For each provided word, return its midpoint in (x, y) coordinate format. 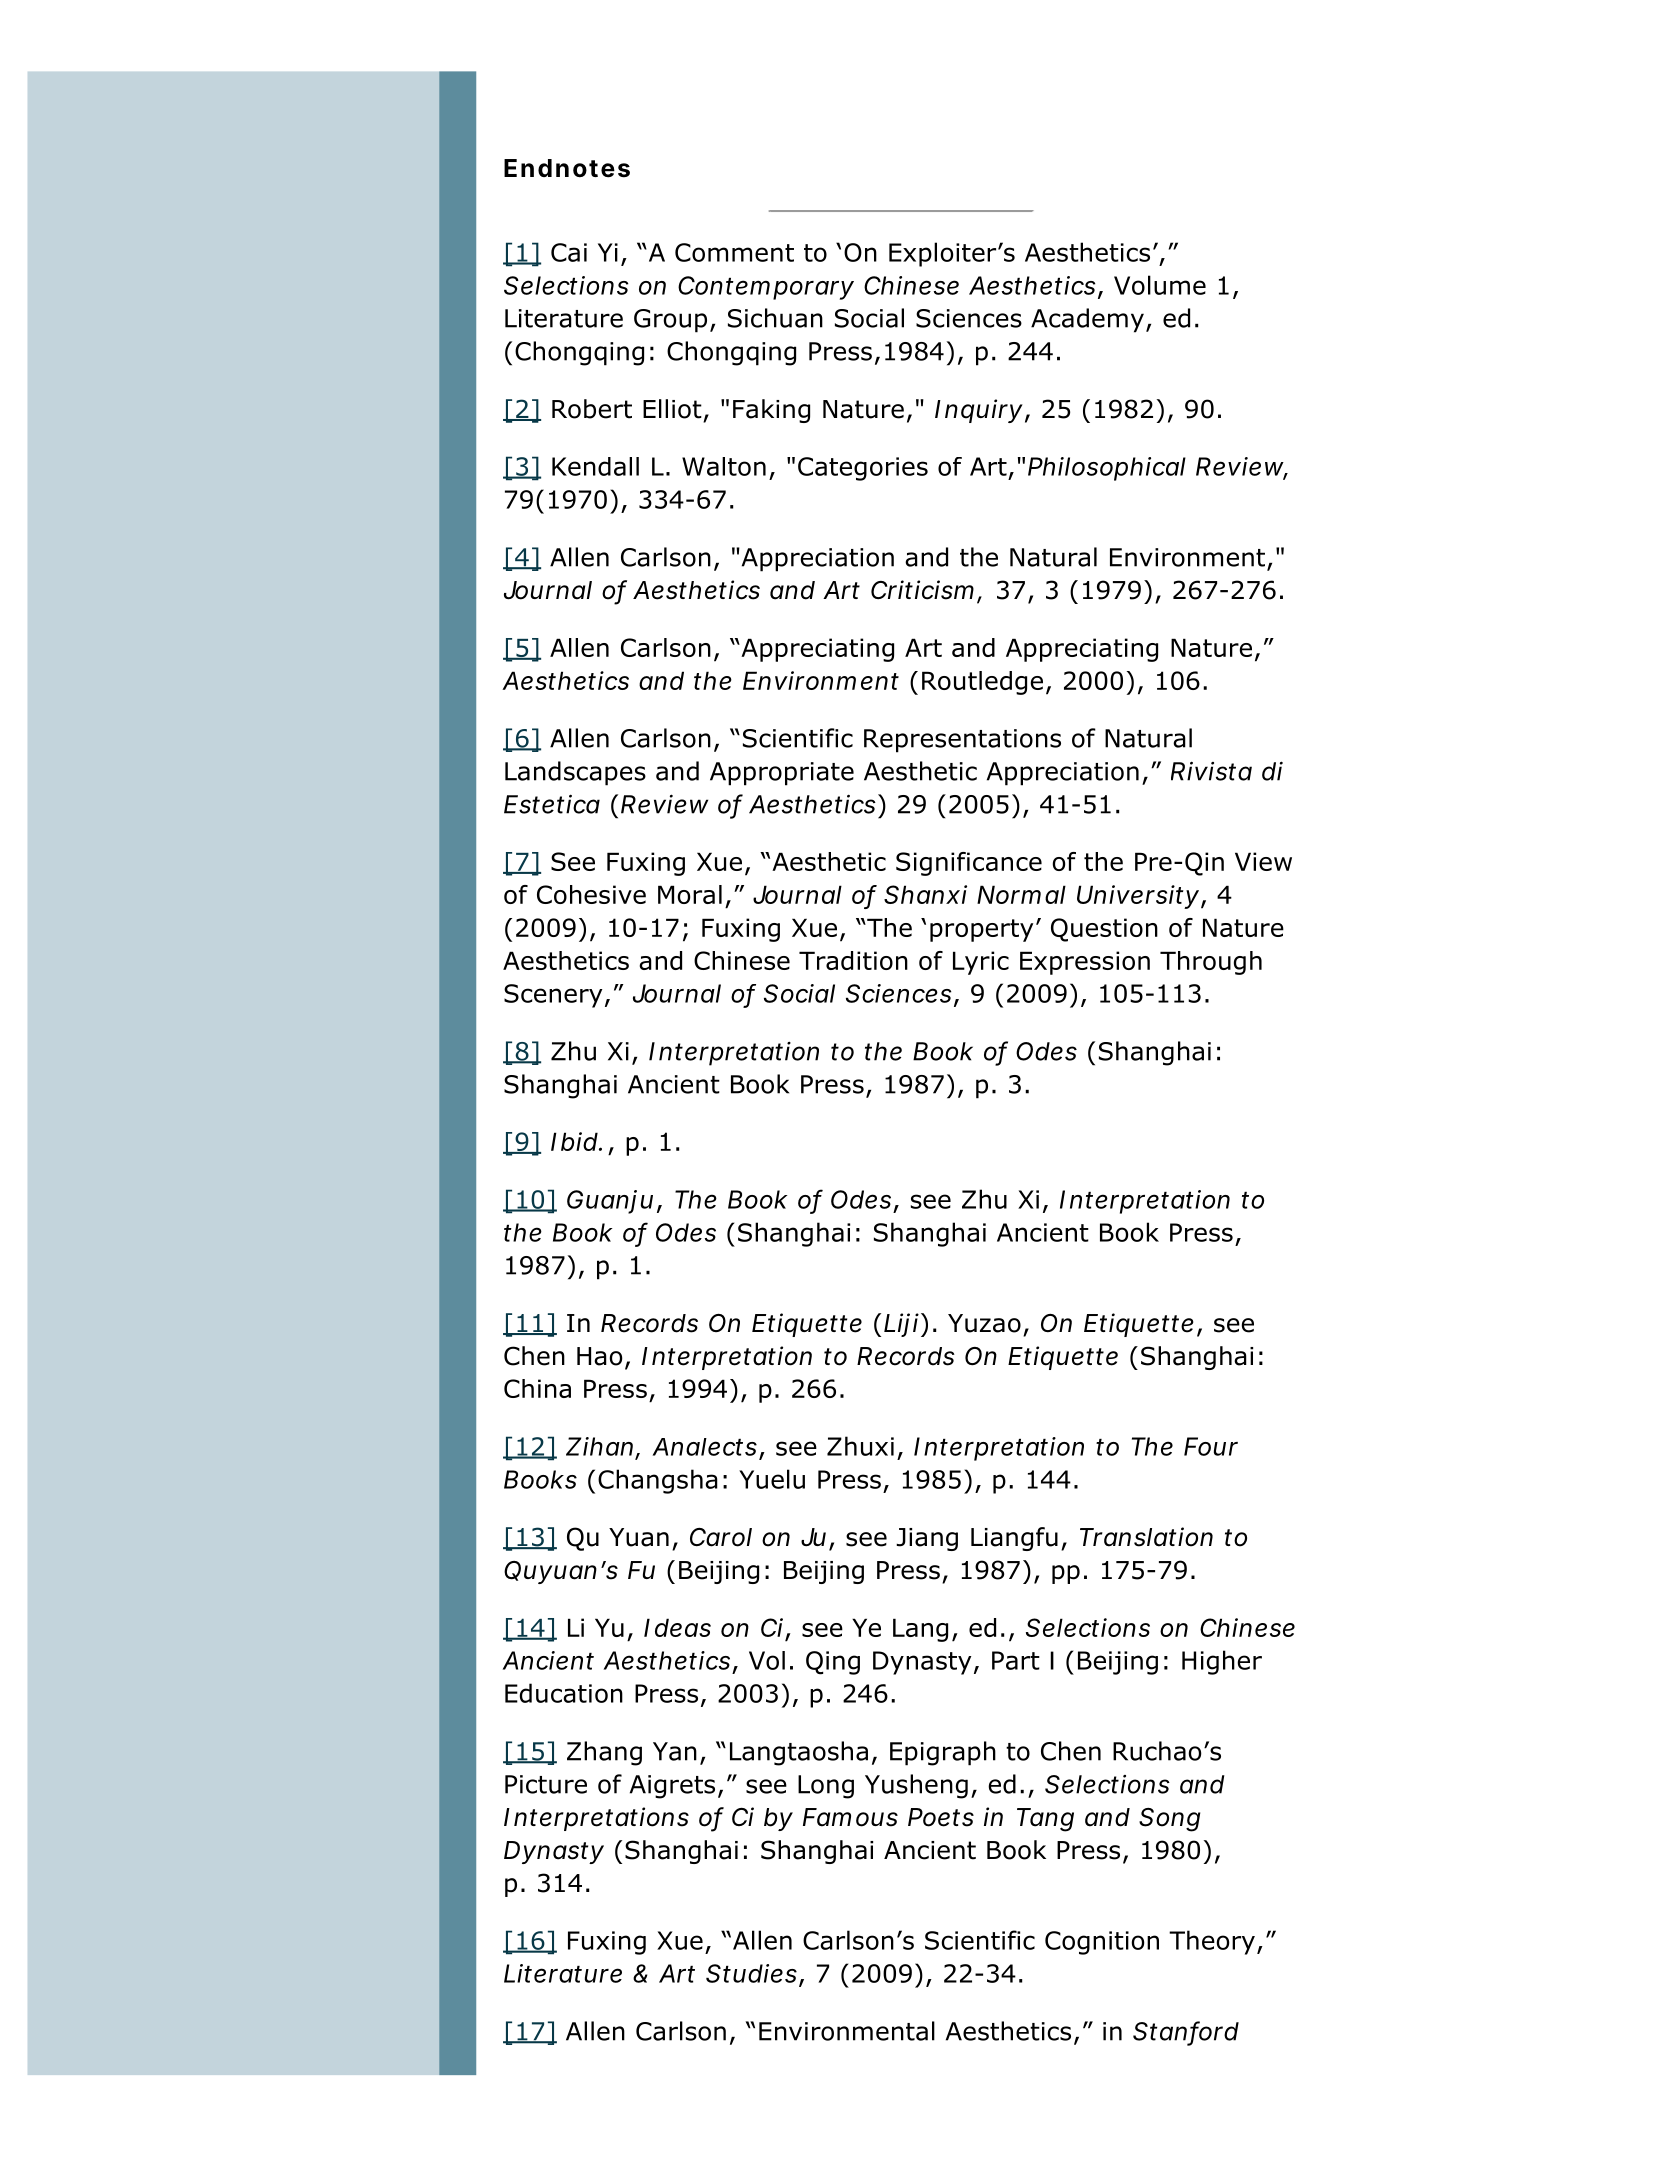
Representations (962, 741)
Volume (1160, 285)
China (537, 1388)
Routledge (982, 683)
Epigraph (943, 1753)
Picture (546, 1784)
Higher (1222, 1662)
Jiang (927, 1539)
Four (1211, 1446)
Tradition (853, 960)
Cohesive (591, 894)
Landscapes (575, 773)
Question (1104, 930)
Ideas (677, 1627)
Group (670, 321)
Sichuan (775, 318)
